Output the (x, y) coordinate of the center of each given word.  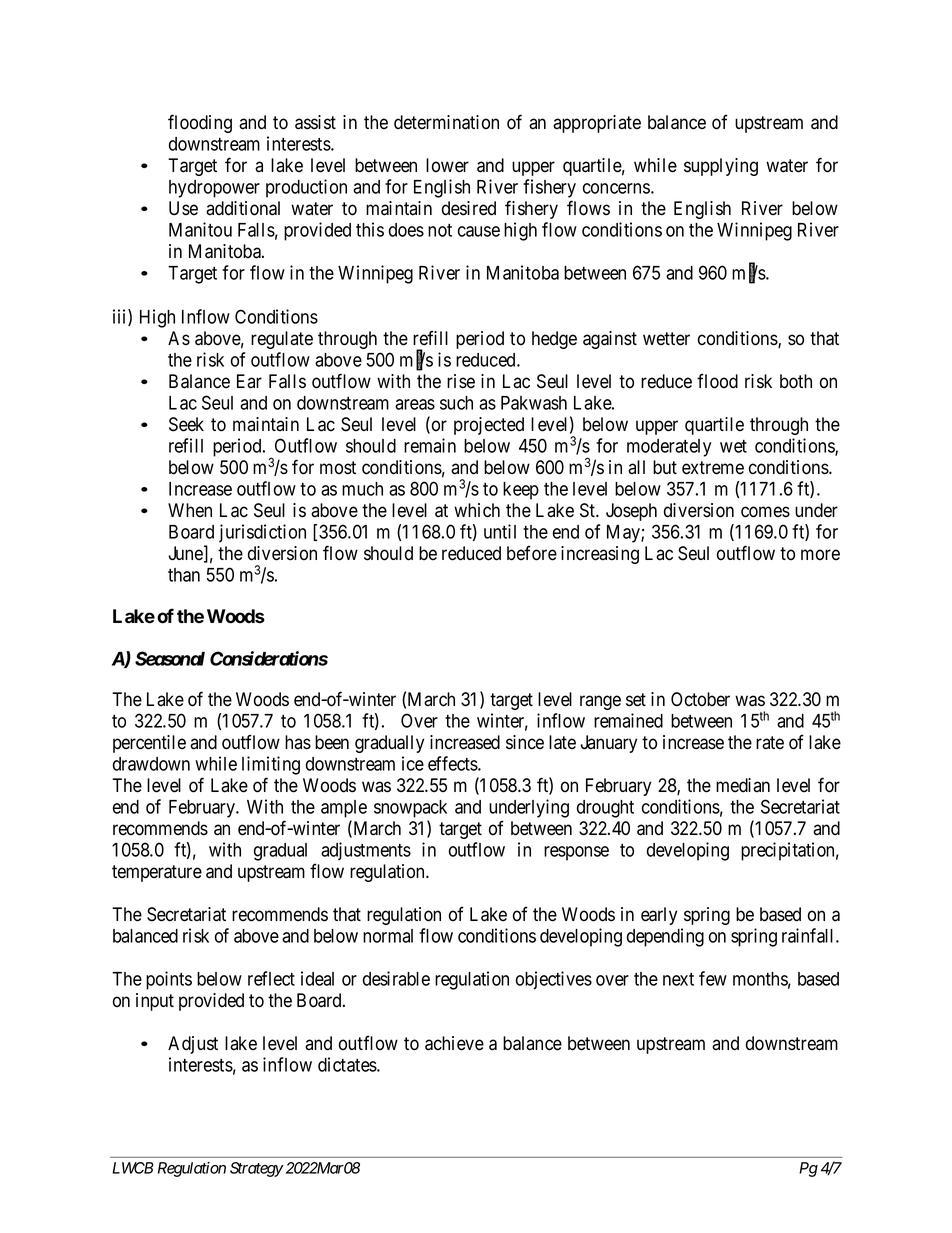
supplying (721, 167)
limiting (271, 765)
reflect (271, 978)
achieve (454, 1043)
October (700, 699)
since (525, 742)
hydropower (214, 189)
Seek (186, 424)
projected (489, 426)
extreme (713, 468)
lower (447, 165)
